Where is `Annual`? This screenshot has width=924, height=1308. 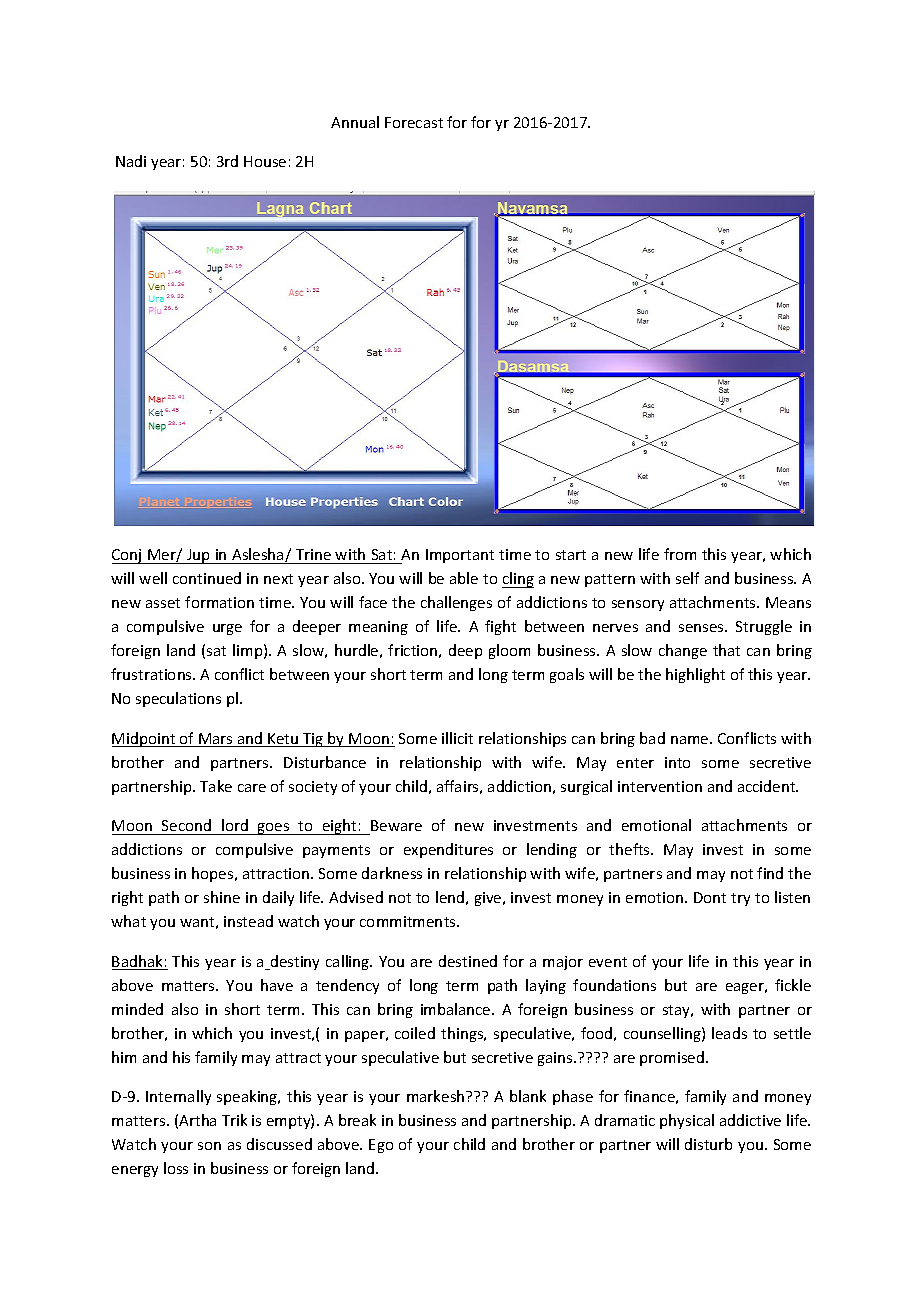 Annual is located at coordinates (355, 122).
